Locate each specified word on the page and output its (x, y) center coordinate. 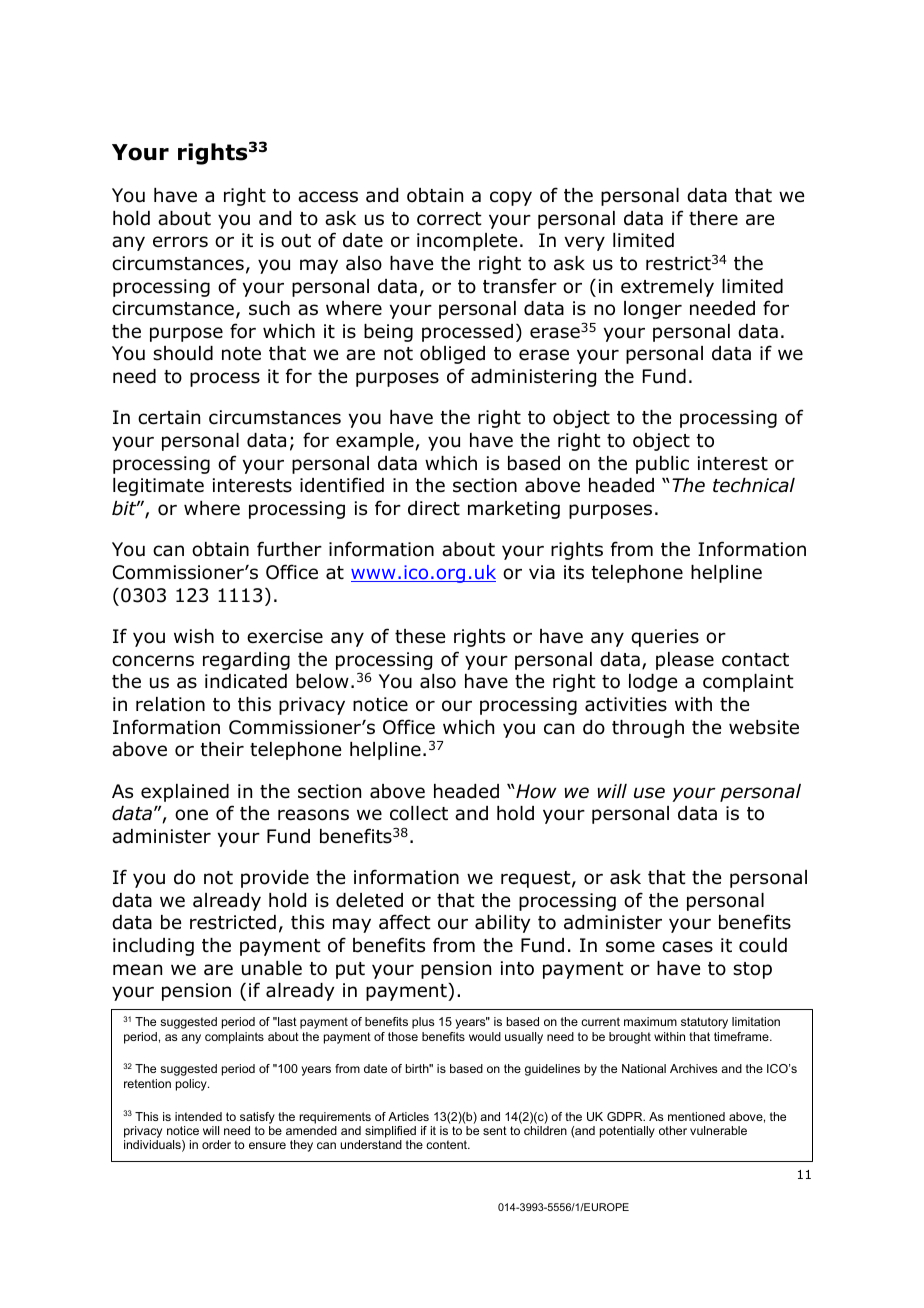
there (713, 218)
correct (449, 219)
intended (198, 1116)
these (420, 636)
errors (180, 242)
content (448, 1144)
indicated (246, 681)
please (685, 661)
